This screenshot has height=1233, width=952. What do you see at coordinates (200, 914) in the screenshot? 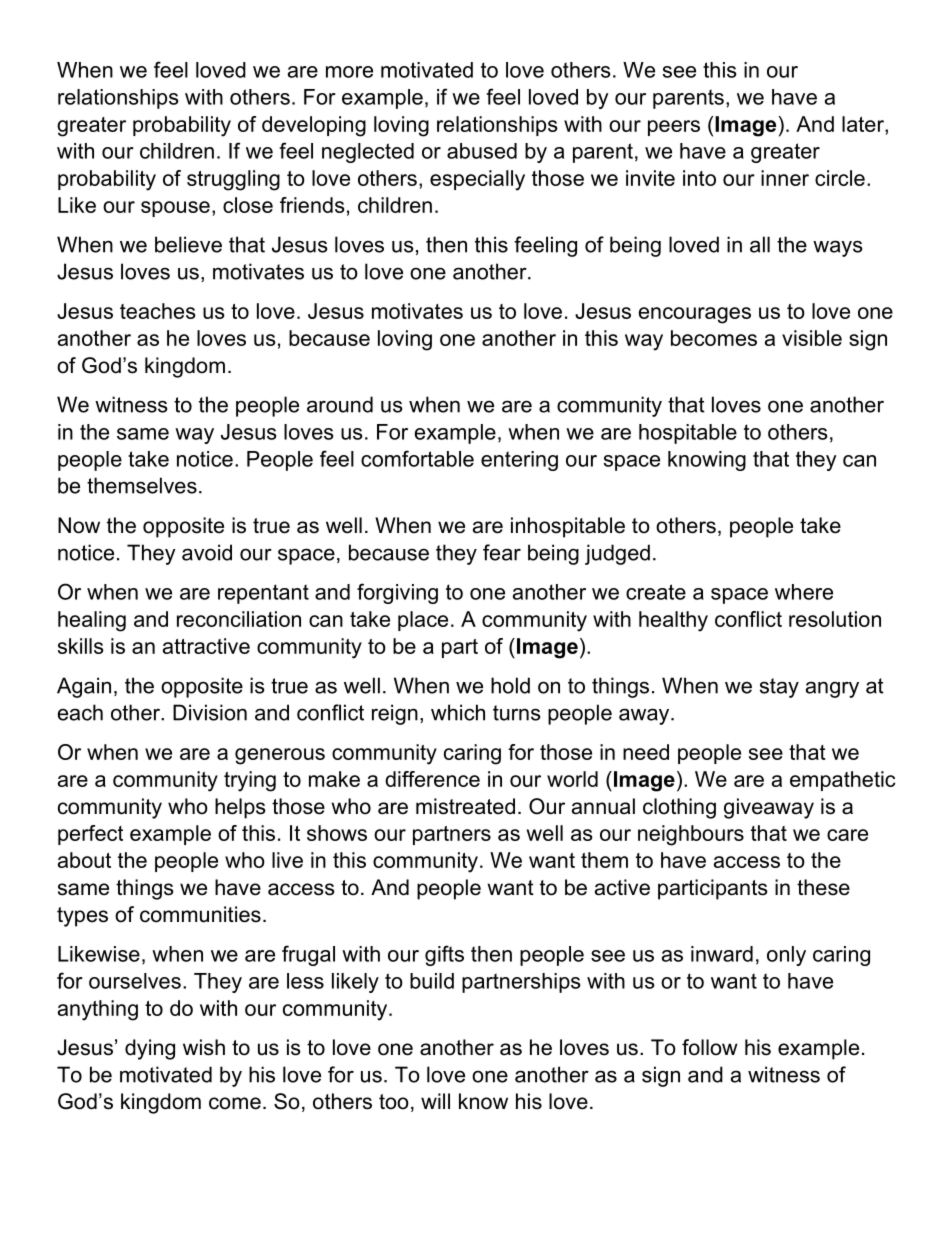
I see `communities` at bounding box center [200, 914].
